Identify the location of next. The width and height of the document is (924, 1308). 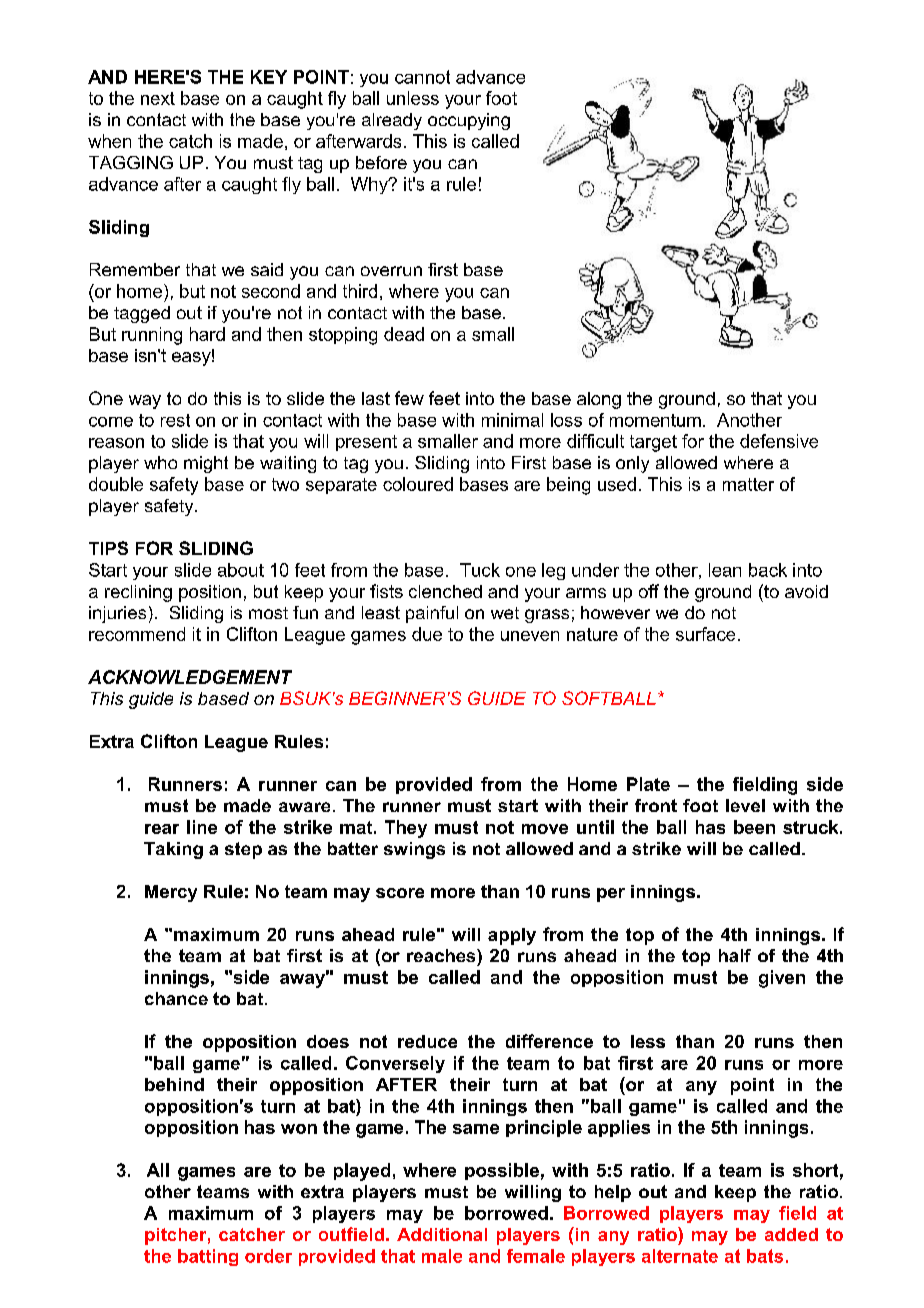
(158, 98).
